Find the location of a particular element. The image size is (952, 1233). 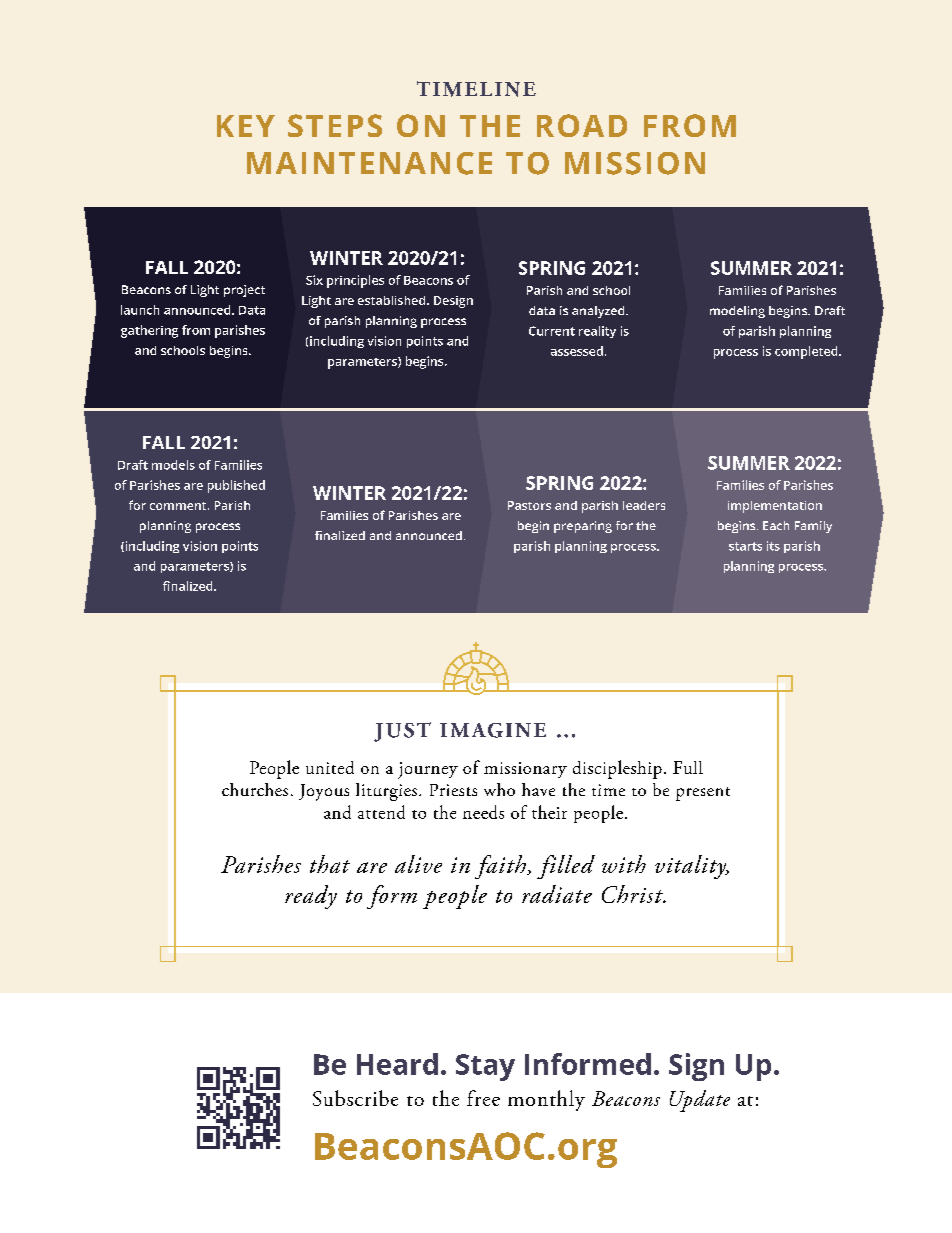

ROAD is located at coordinates (582, 125).
